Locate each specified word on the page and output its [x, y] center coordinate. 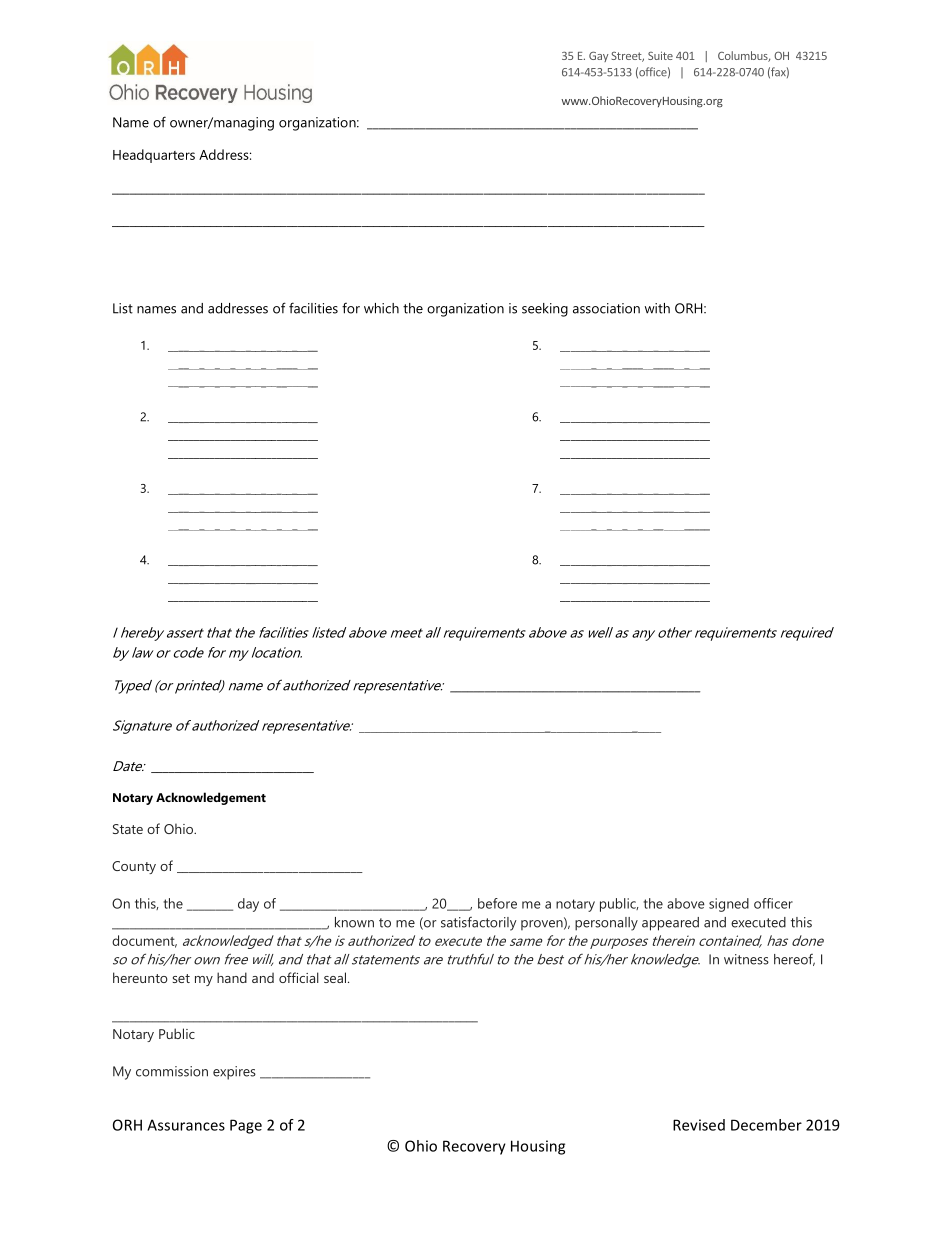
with [657, 308]
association [606, 308]
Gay [598, 56]
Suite [660, 55]
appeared [670, 924]
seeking [545, 310]
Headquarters [154, 156]
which [381, 308]
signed [729, 905]
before [497, 903]
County [134, 867]
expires [234, 1073]
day [248, 905]
